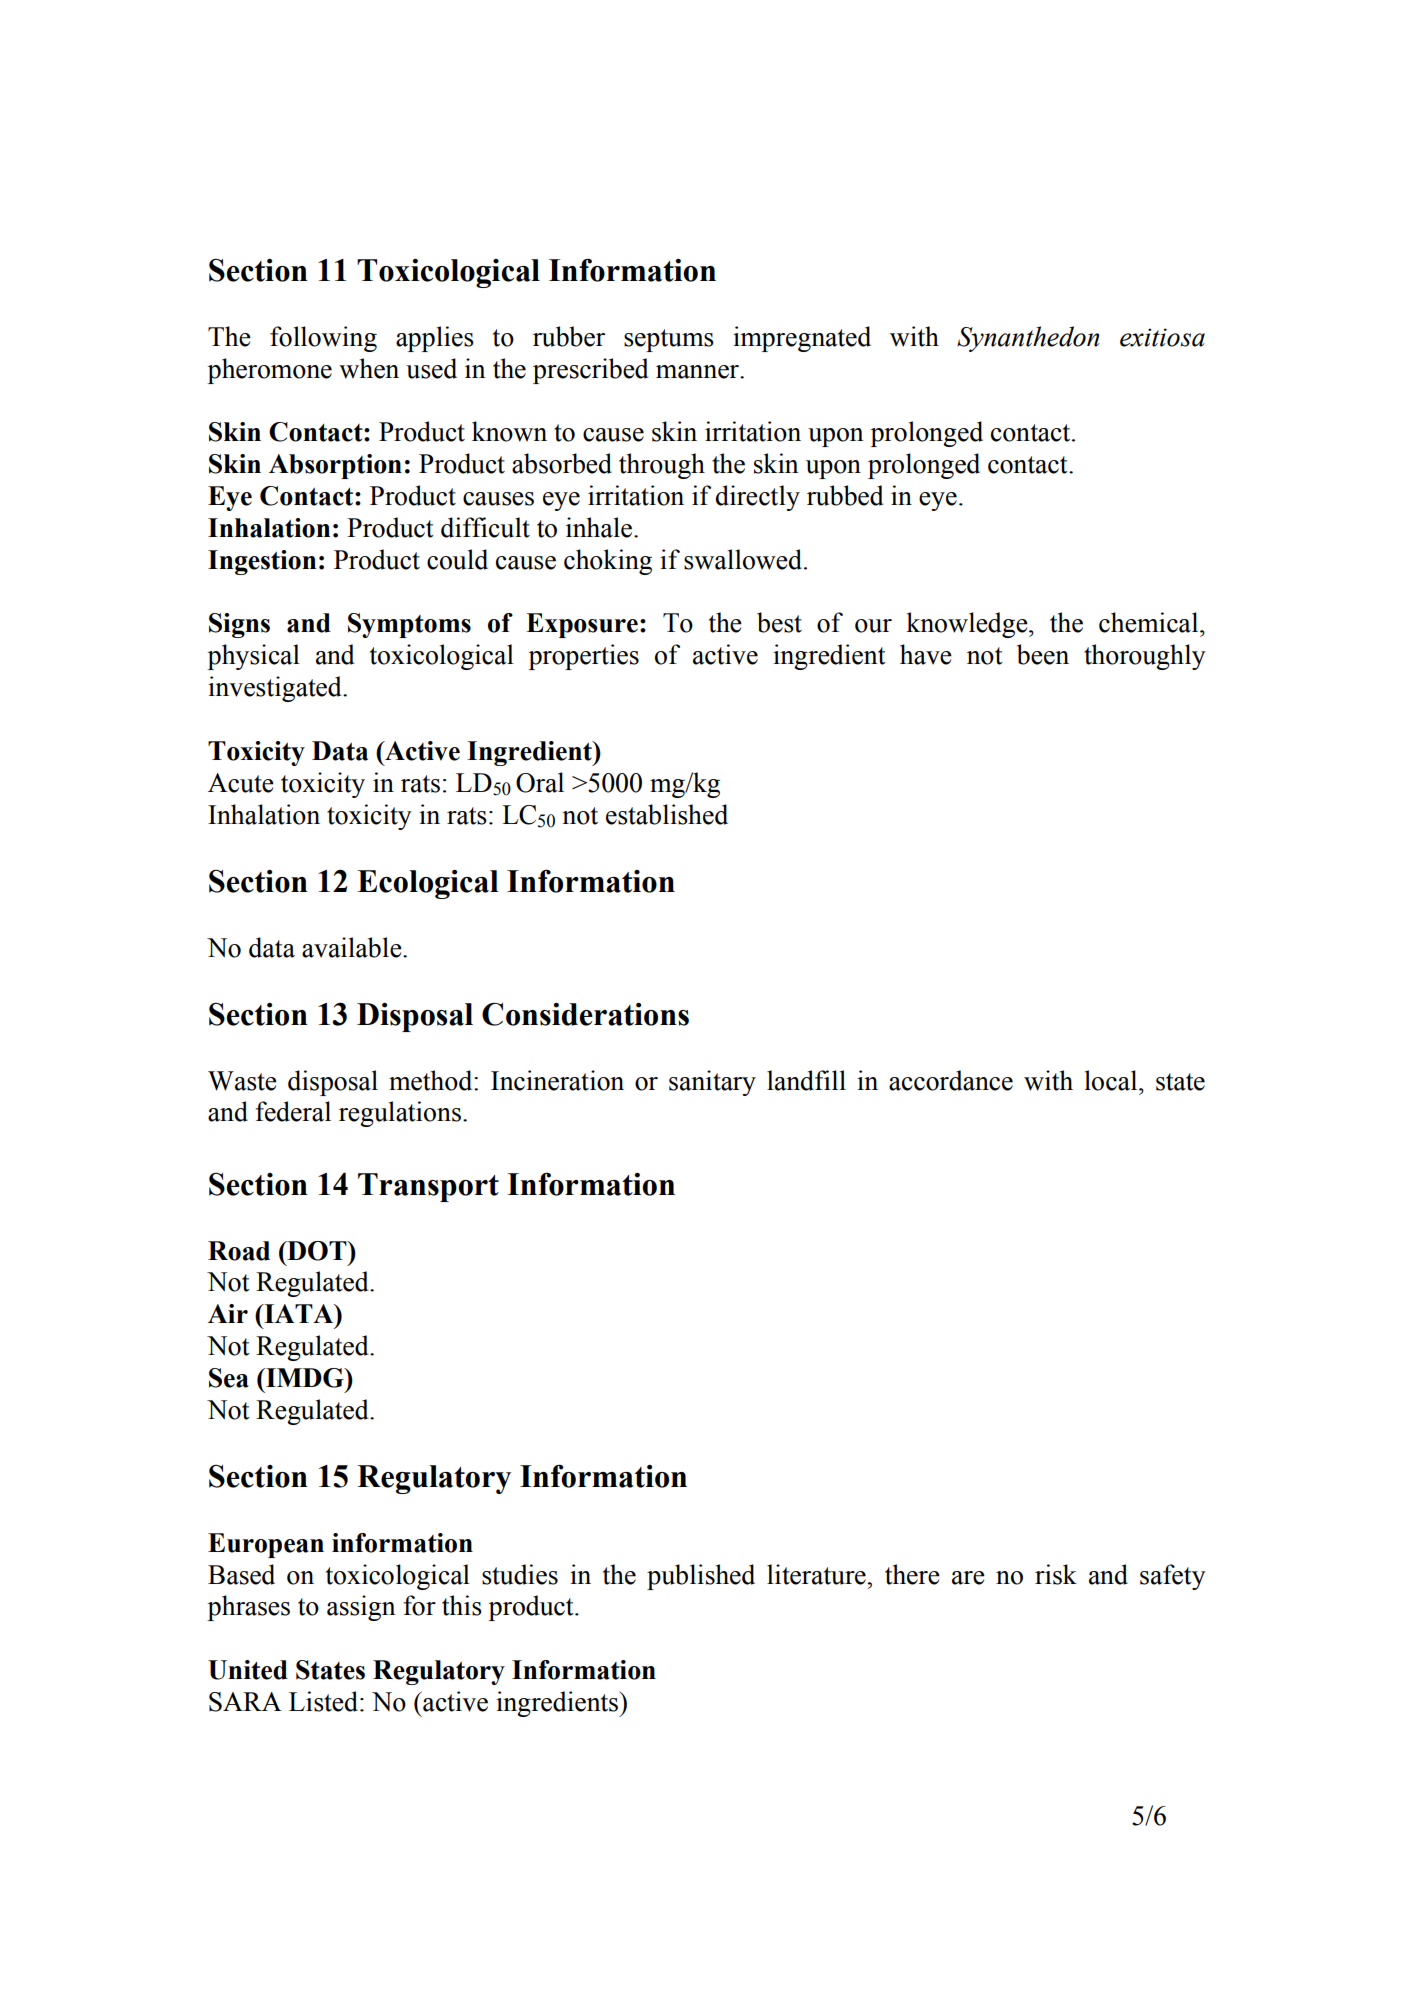  I want to click on when, so click(369, 368).
